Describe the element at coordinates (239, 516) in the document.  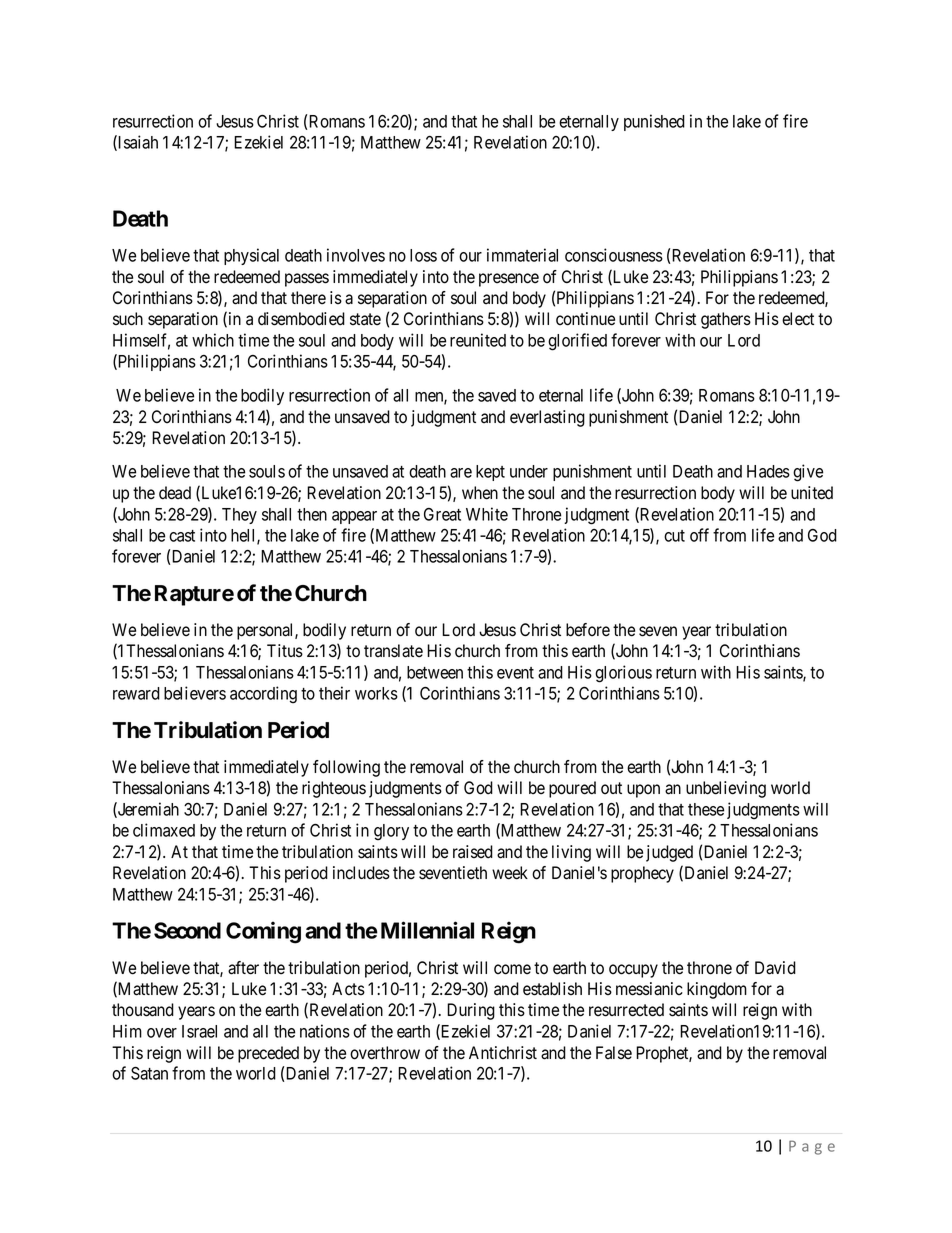
I see `They` at that location.
